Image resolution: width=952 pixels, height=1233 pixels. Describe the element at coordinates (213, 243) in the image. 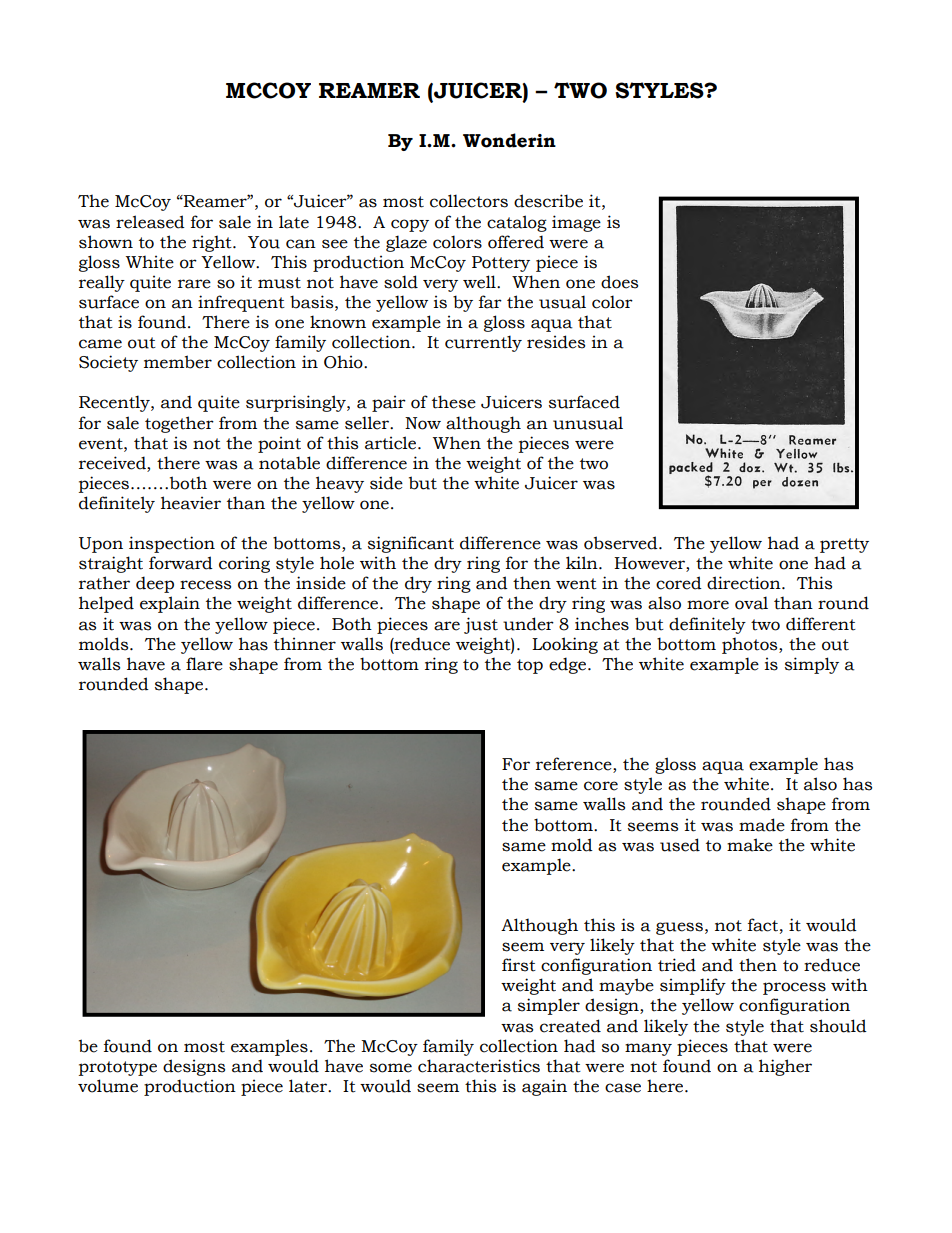

I see `right` at that location.
